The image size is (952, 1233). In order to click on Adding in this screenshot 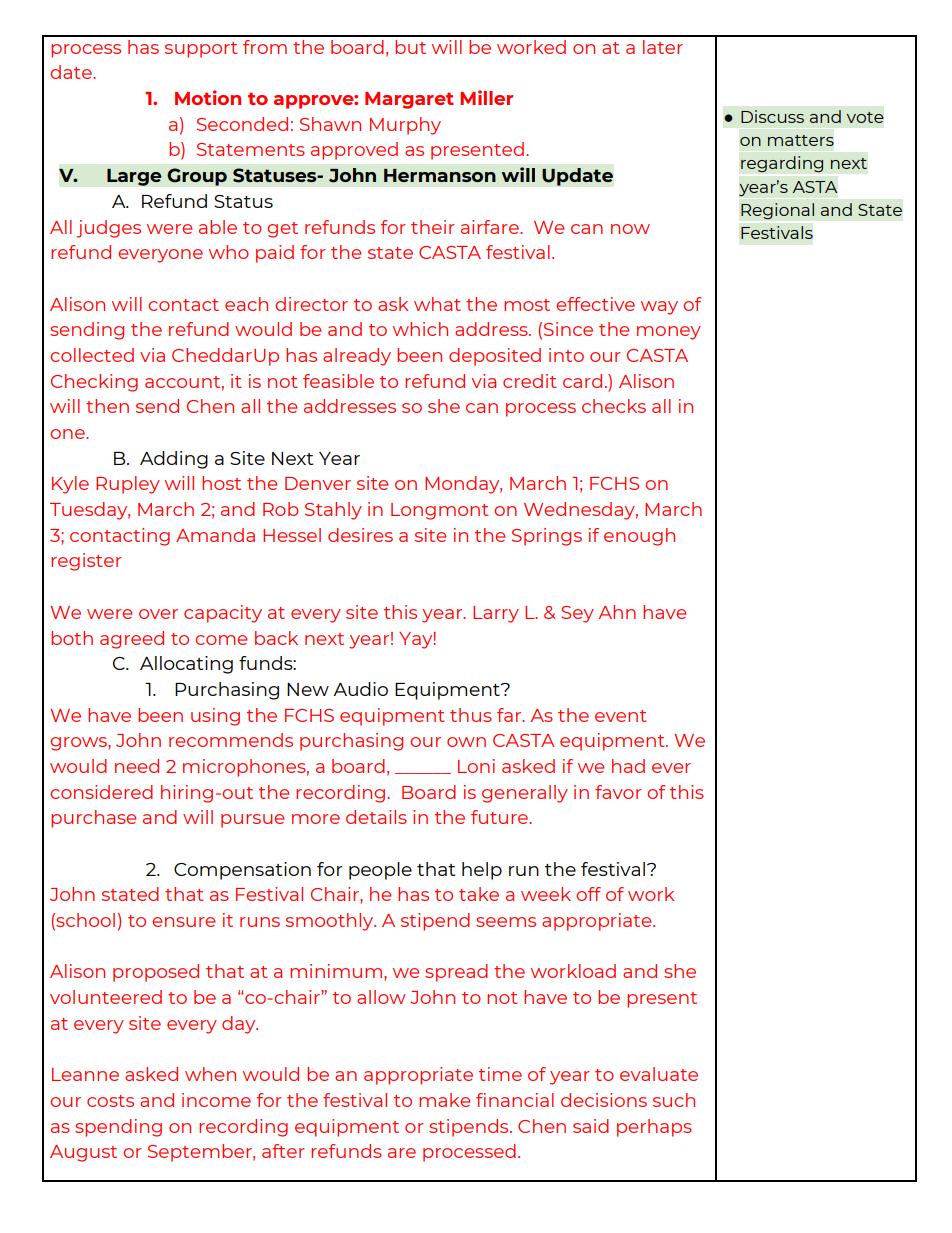, I will do `click(174, 460)`.
